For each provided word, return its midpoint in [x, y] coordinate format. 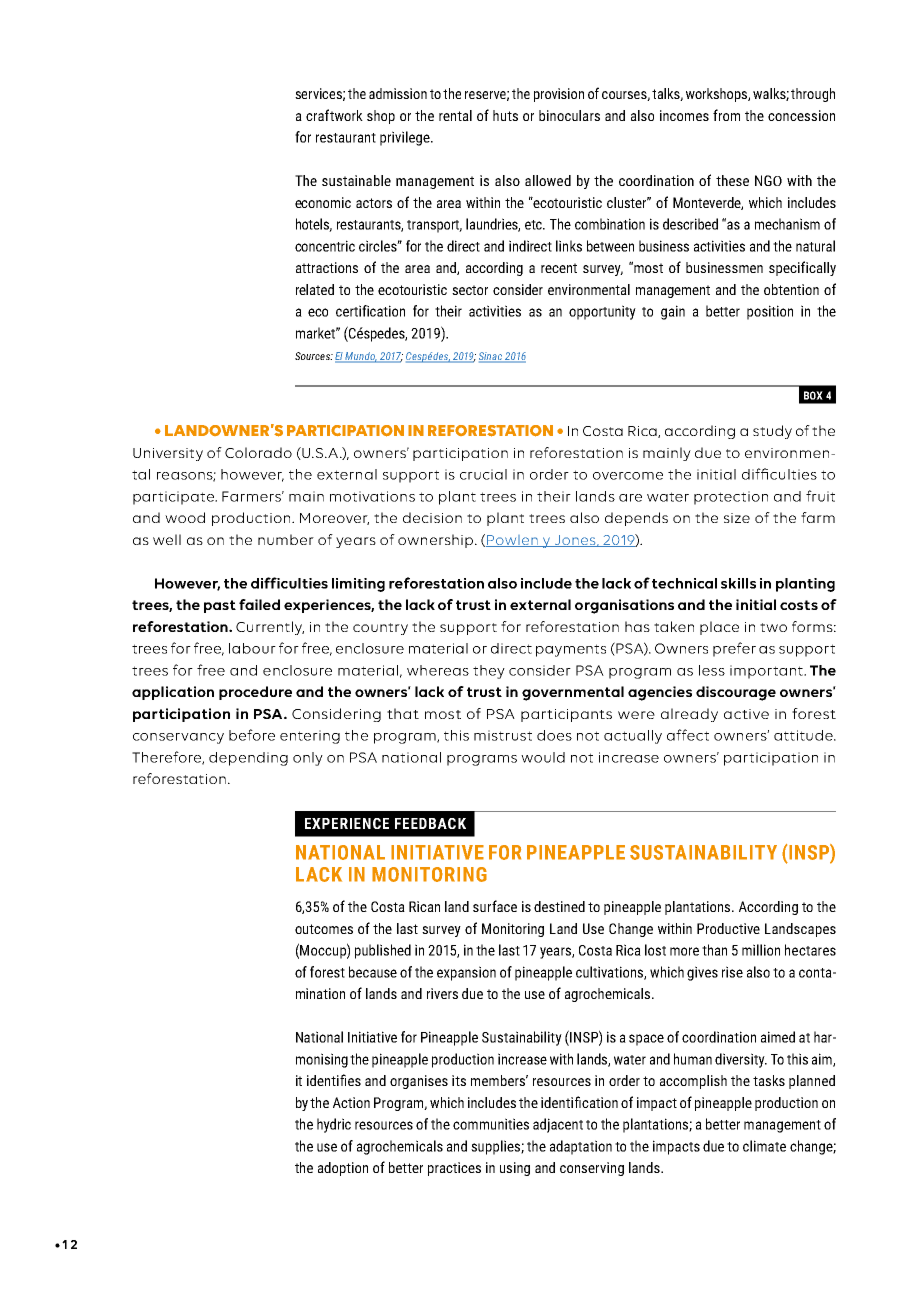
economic [323, 202]
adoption [343, 1169]
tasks [769, 1080]
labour [252, 648]
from [726, 115]
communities [491, 1124]
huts [505, 115]
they [489, 672]
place [719, 628]
